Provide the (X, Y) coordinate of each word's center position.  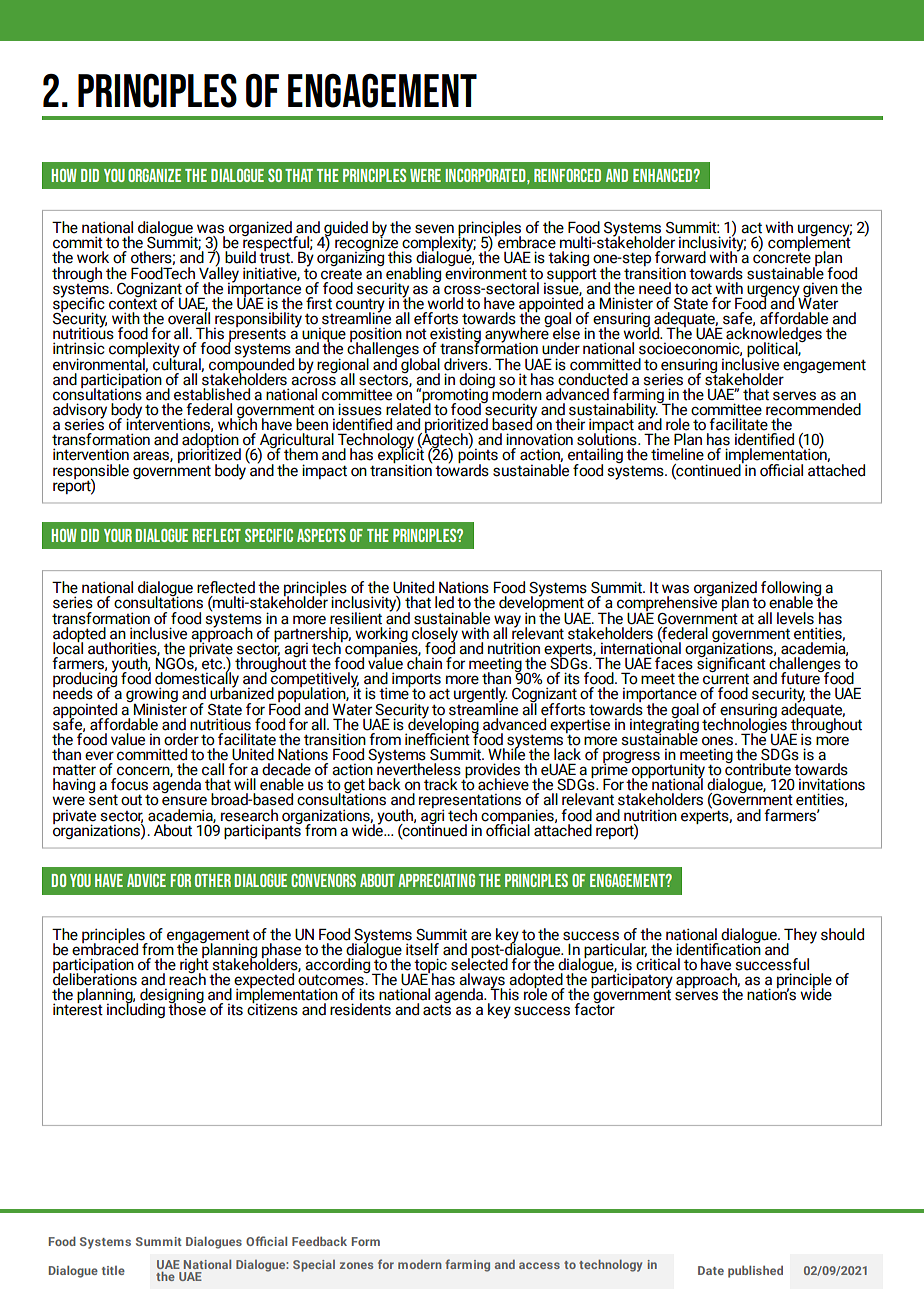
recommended (813, 409)
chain (424, 662)
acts (437, 1009)
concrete (782, 257)
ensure (184, 801)
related (408, 408)
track (441, 784)
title (113, 1270)
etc (213, 664)
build (240, 257)
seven (434, 229)
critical (658, 963)
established (212, 394)
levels (795, 618)
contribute (758, 768)
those (187, 1008)
